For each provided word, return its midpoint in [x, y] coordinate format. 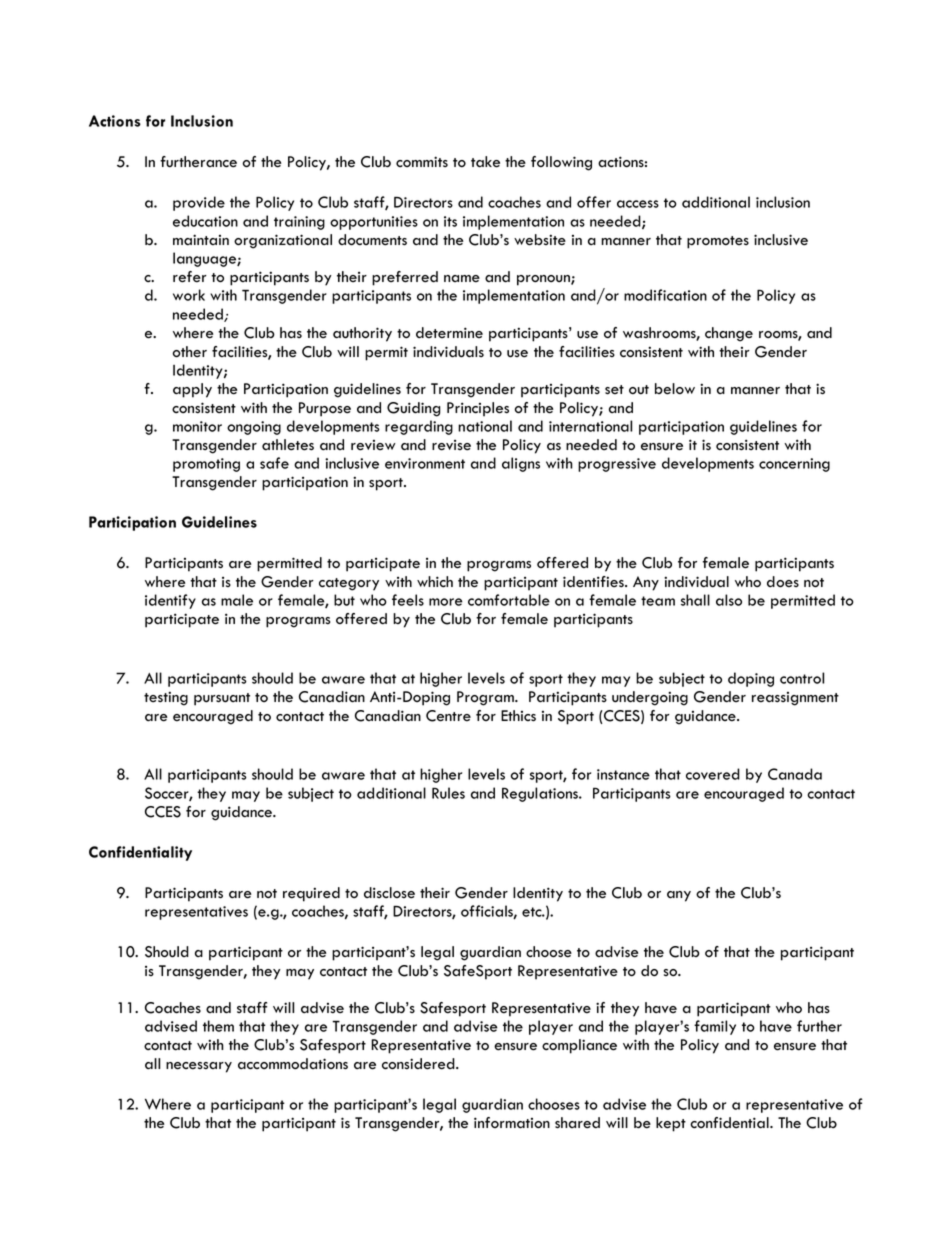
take [485, 162]
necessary [199, 1067]
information [512, 1123]
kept [671, 1124]
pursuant [222, 699]
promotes [718, 242]
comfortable [509, 600]
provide [199, 203]
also [729, 600]
